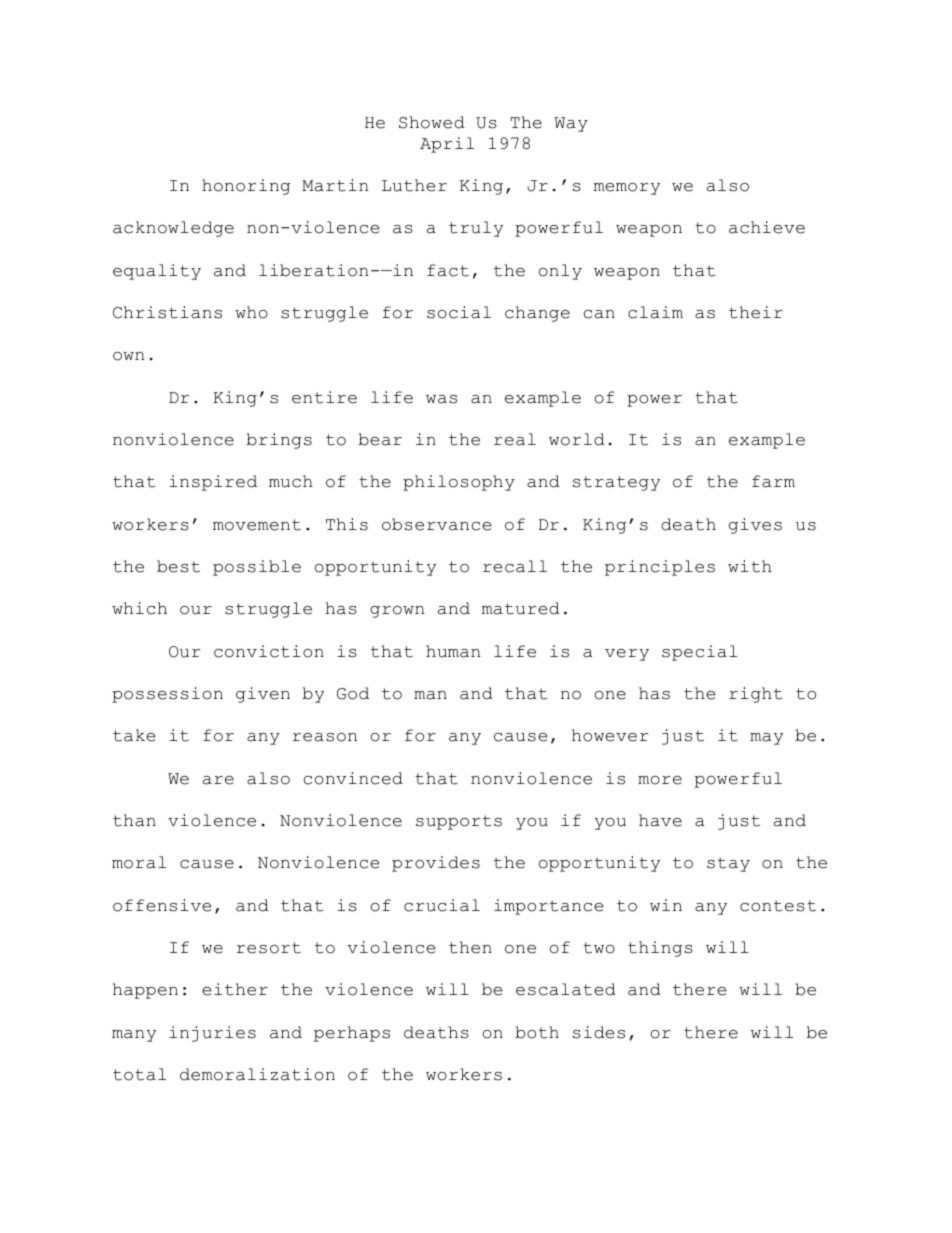  I want to click on April, so click(447, 145).
